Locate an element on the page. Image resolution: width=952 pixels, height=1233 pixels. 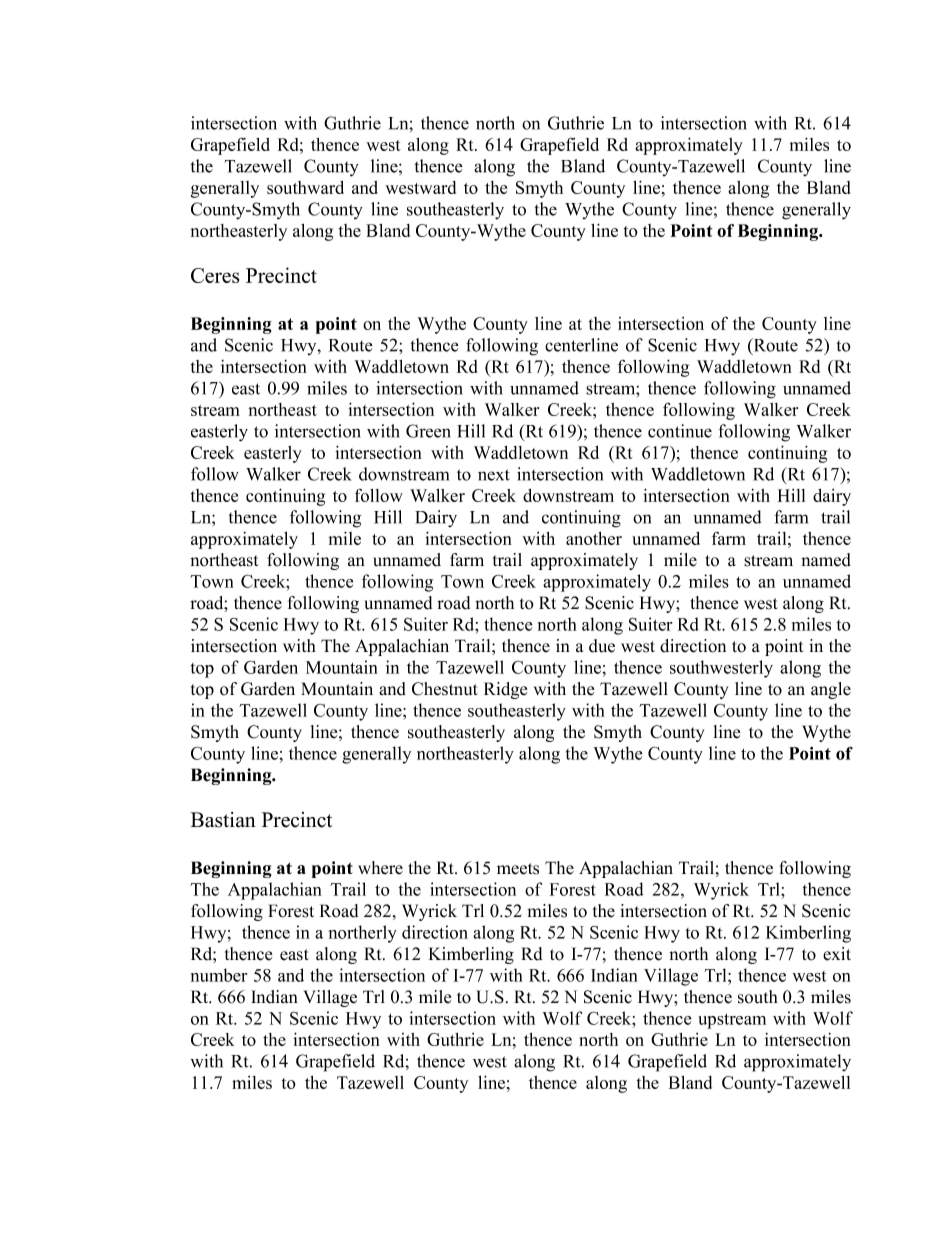
Bastian is located at coordinates (223, 820).
